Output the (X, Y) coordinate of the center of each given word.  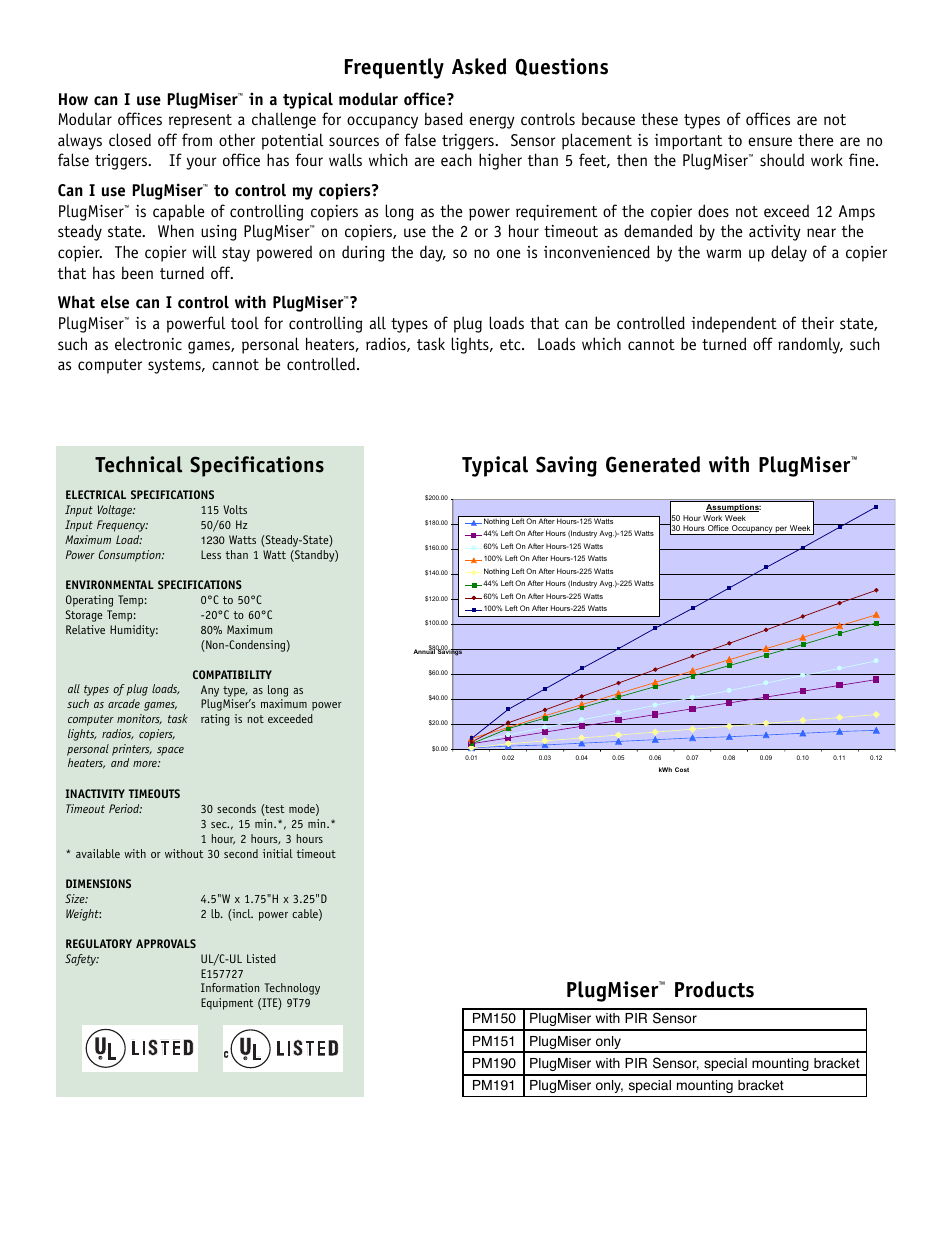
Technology (292, 989)
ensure (770, 141)
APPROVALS (166, 943)
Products (714, 989)
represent (200, 121)
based (444, 119)
